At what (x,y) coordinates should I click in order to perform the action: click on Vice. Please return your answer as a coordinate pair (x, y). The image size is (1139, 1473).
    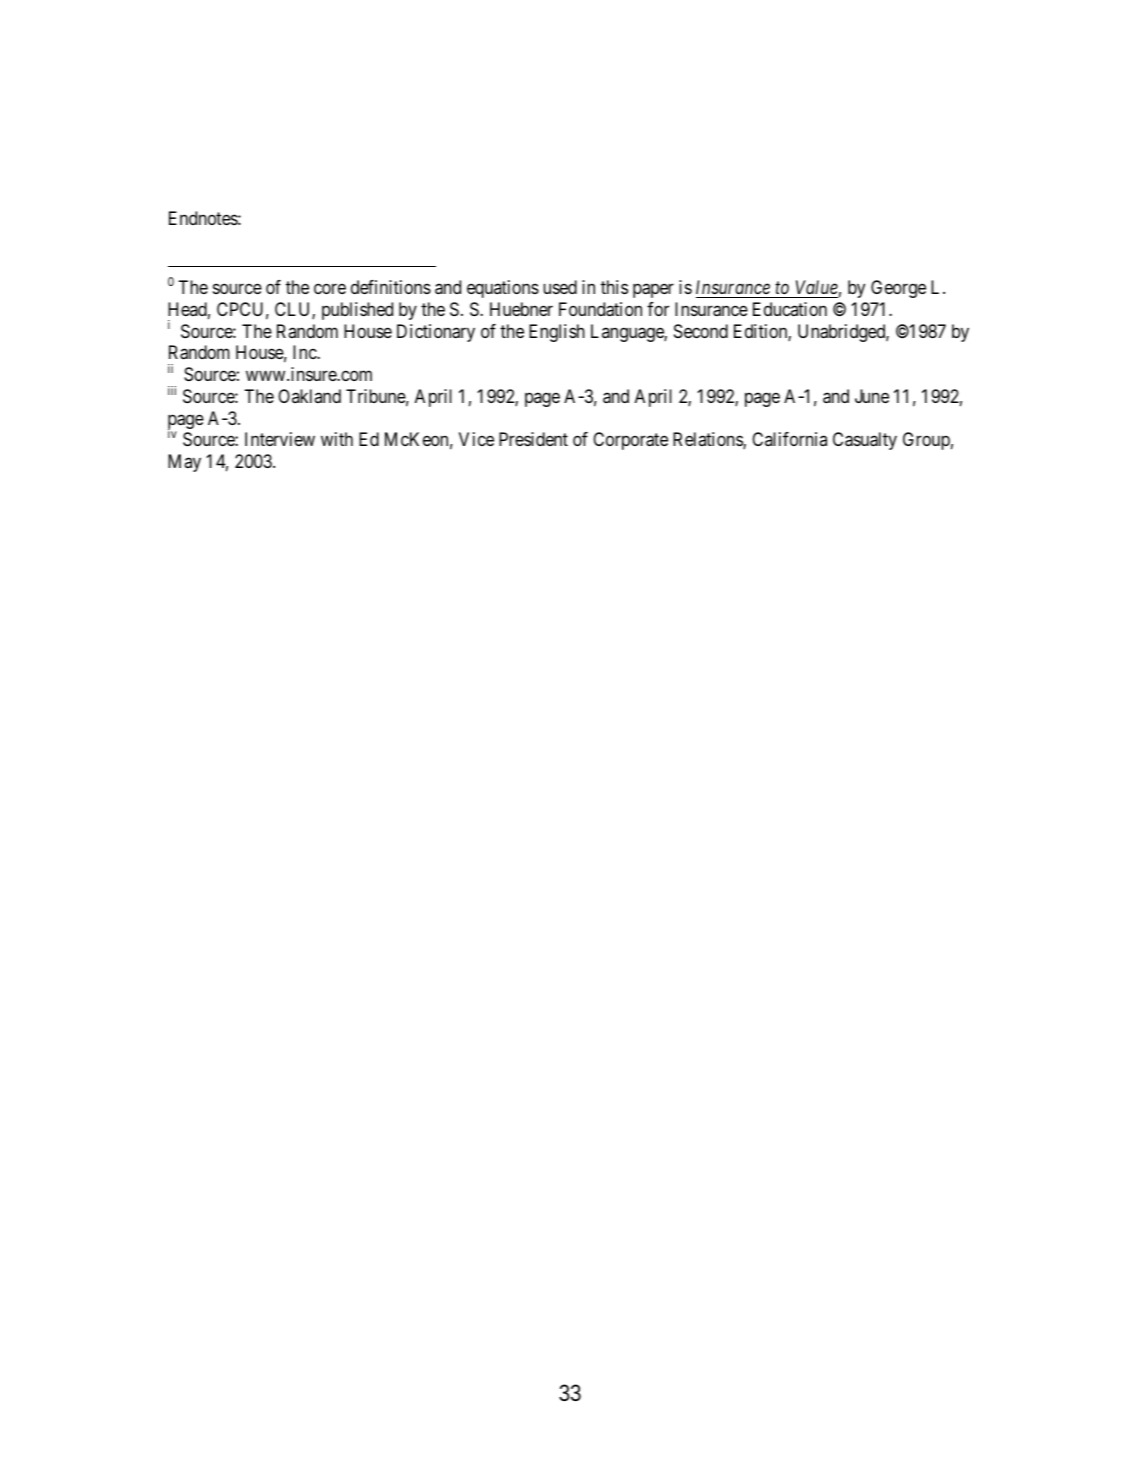
    Looking at the image, I should click on (476, 439).
